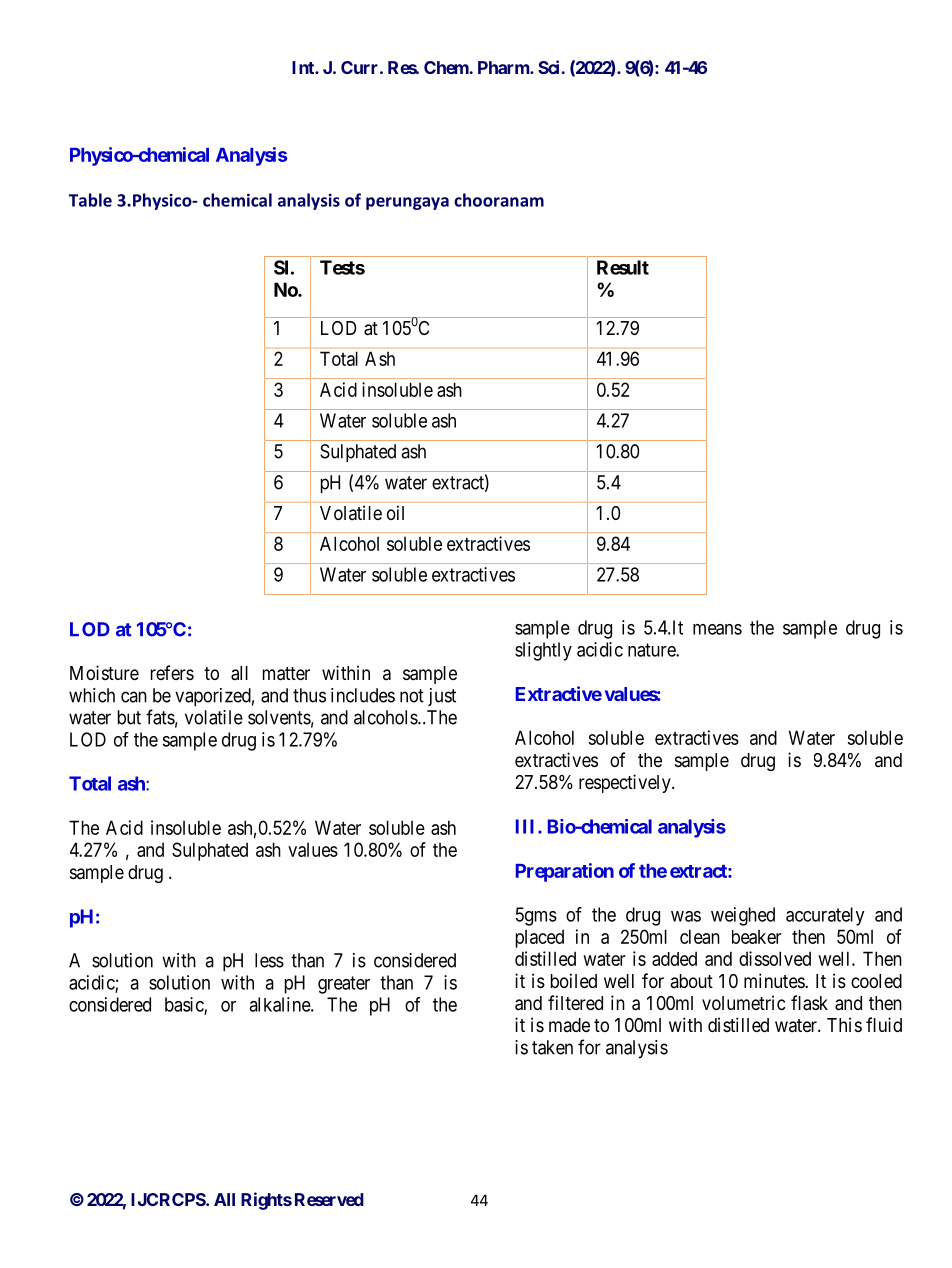  Describe the element at coordinates (543, 651) in the screenshot. I see `slightly` at that location.
